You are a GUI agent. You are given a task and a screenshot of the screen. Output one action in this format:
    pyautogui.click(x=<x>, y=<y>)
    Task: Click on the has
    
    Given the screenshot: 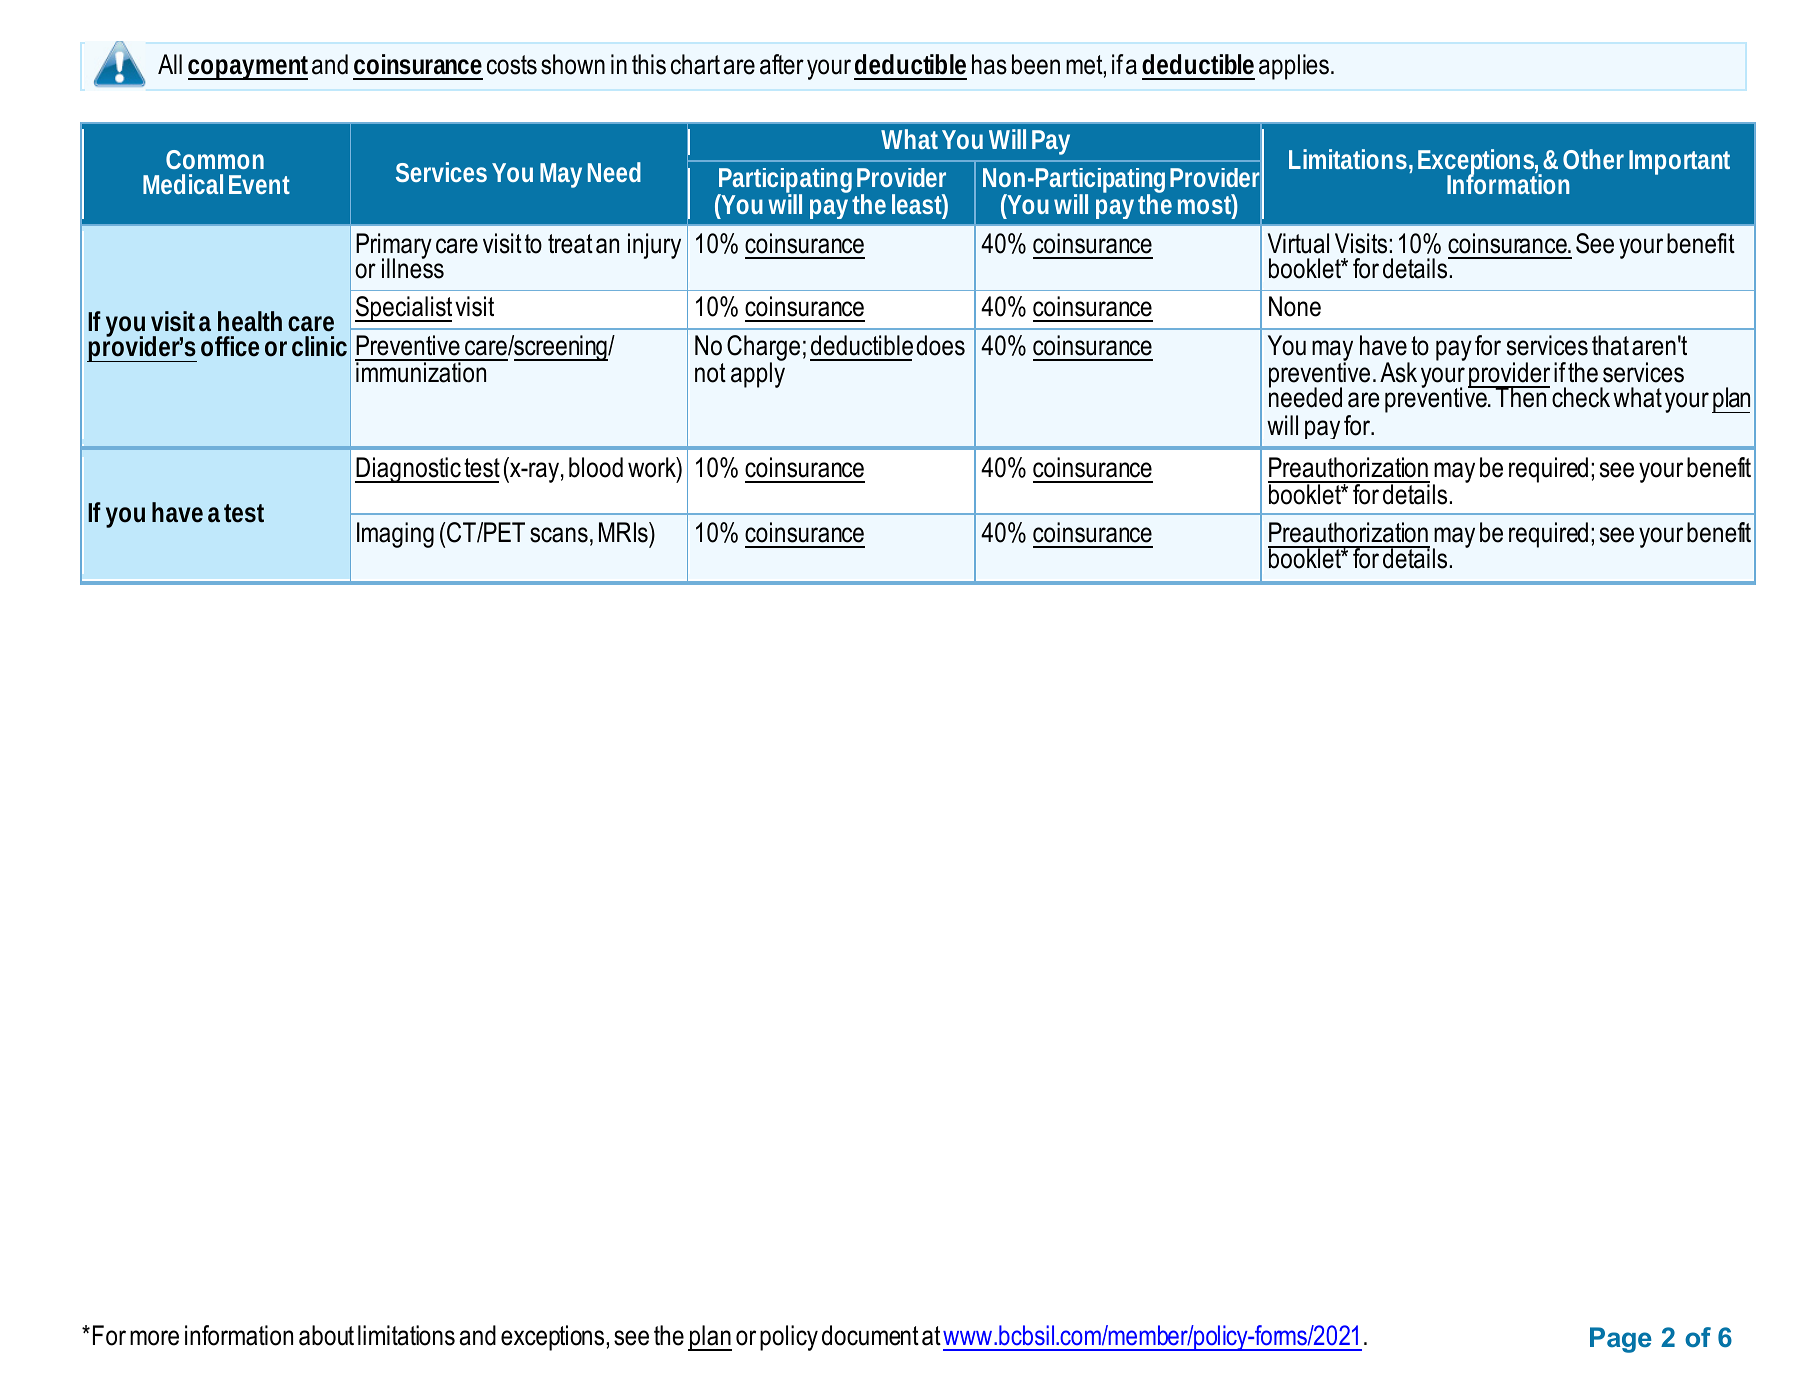 What is the action you would take?
    pyautogui.click(x=989, y=64)
